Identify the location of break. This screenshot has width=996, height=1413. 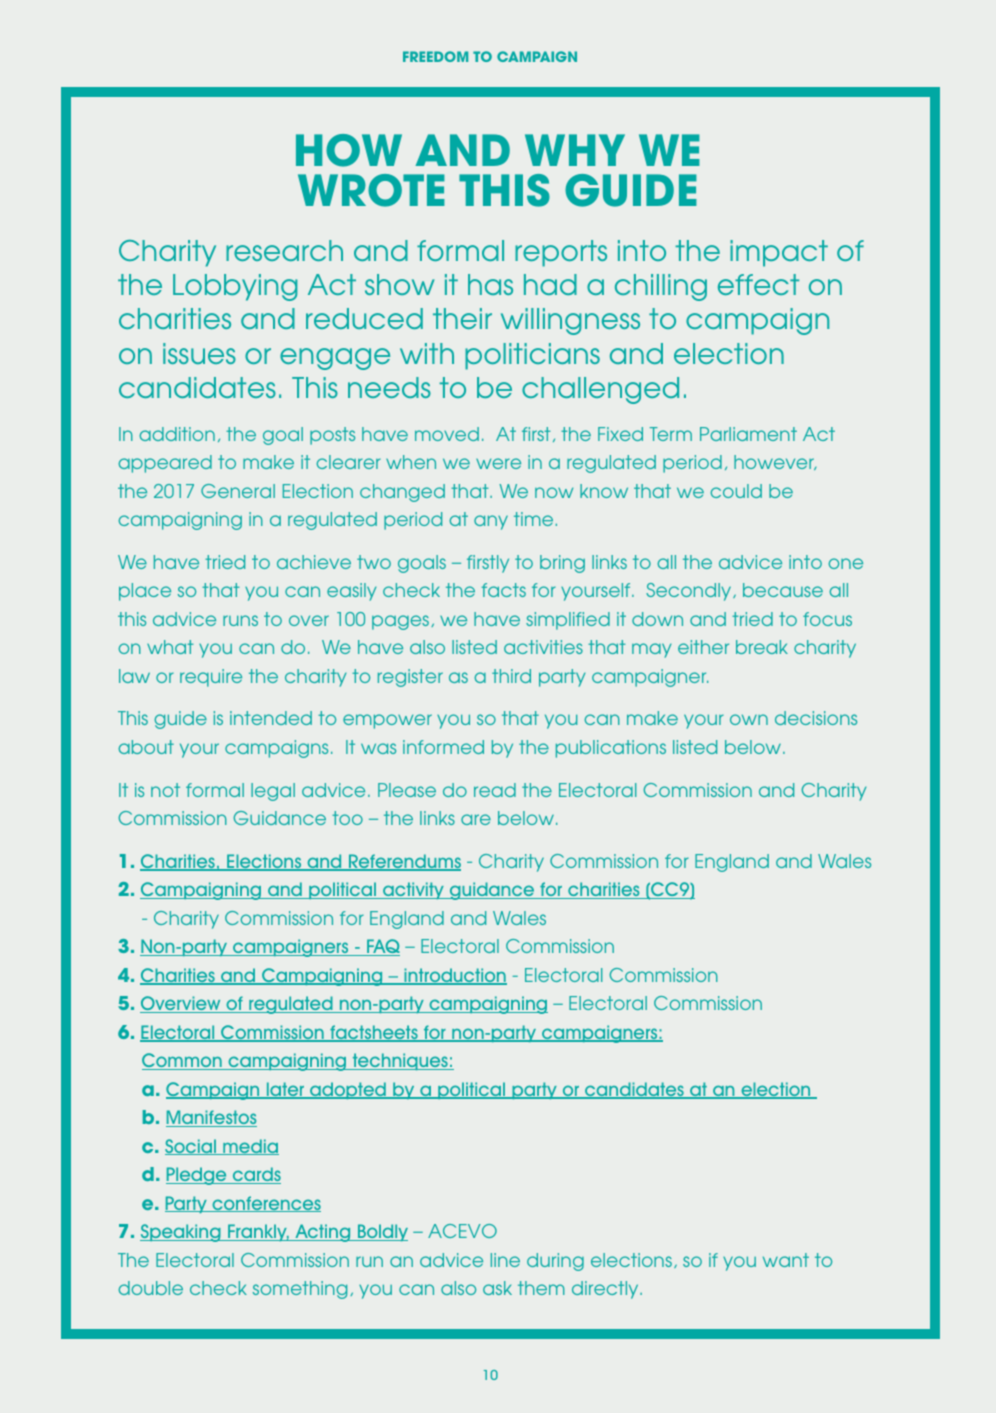
(762, 647).
